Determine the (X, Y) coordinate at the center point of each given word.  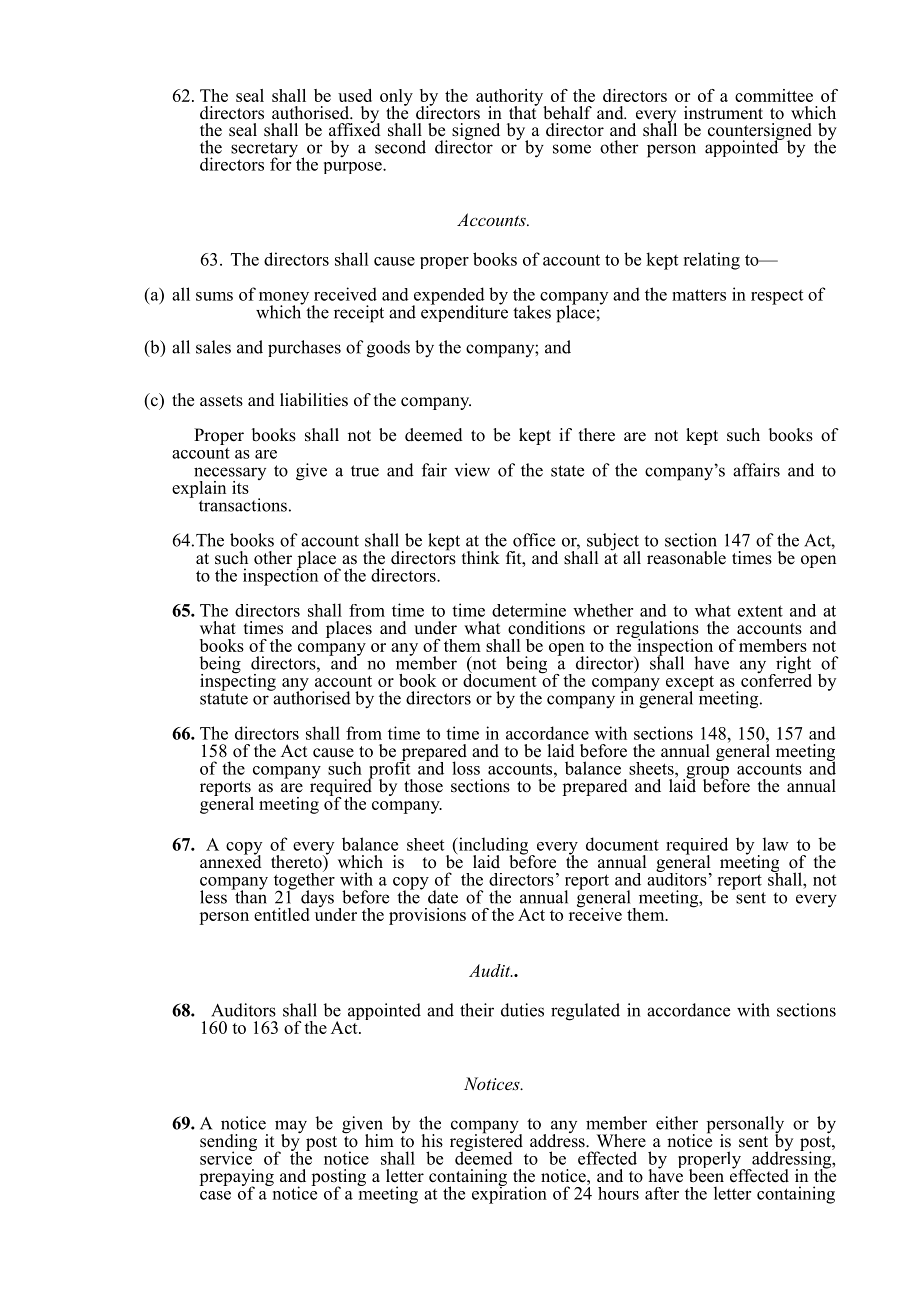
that (523, 111)
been (706, 1175)
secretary (265, 151)
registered (486, 1142)
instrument (723, 113)
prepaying (236, 1178)
